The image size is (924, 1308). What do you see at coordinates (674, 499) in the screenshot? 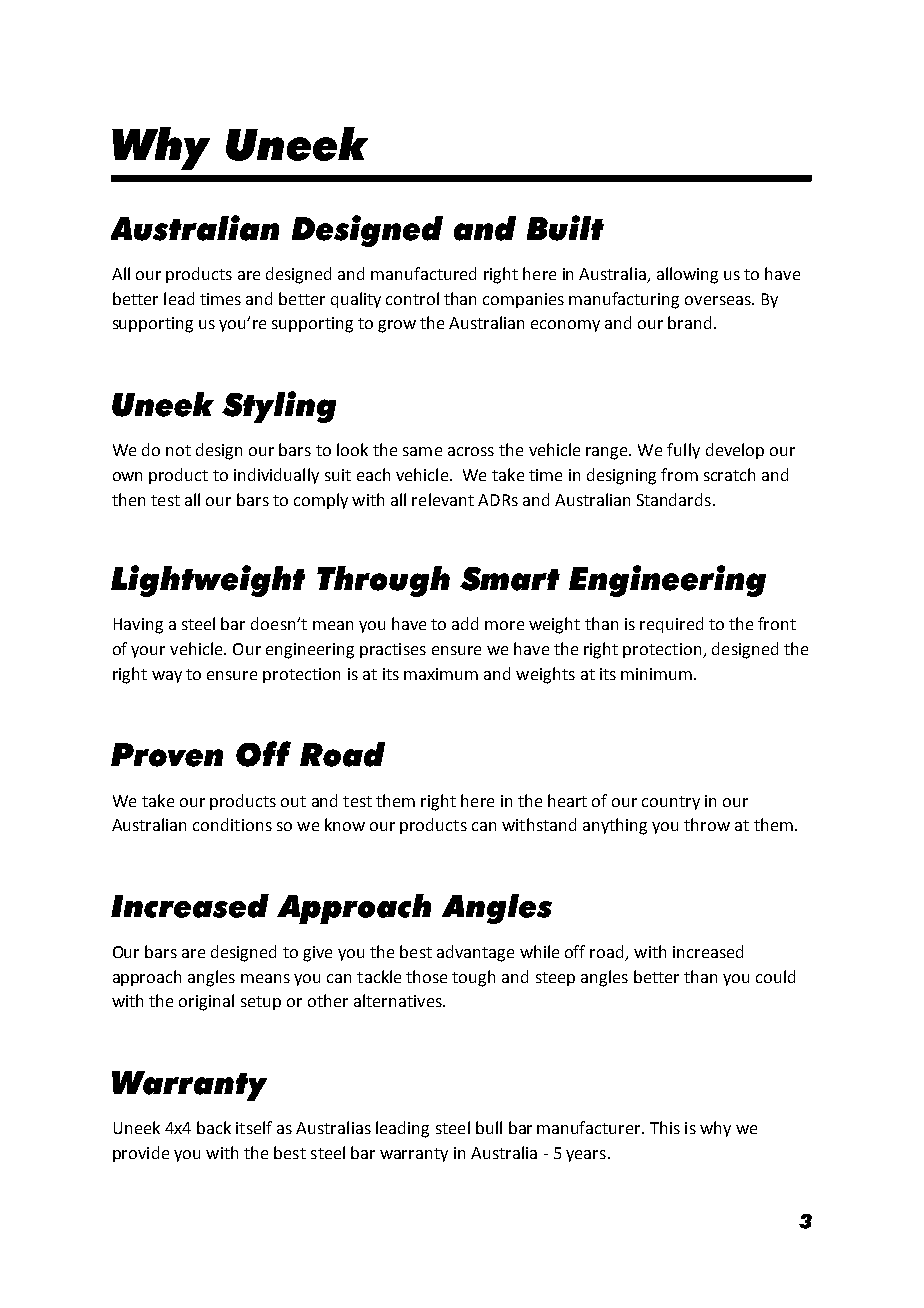
I see `Standards` at bounding box center [674, 499].
